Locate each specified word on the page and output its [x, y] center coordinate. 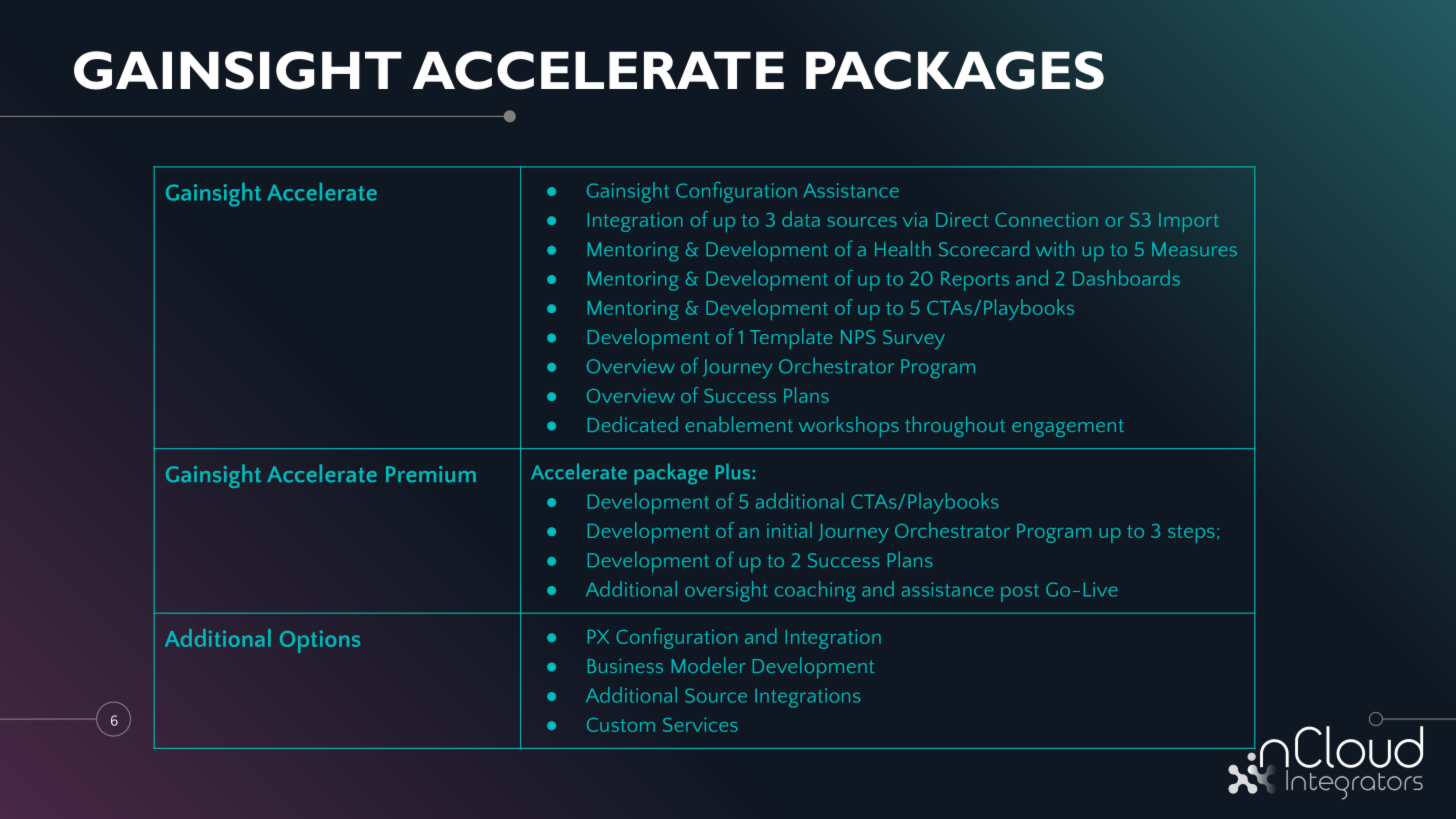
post [1020, 593]
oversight [726, 591]
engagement [1068, 428]
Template [791, 339]
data [801, 219]
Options [320, 641]
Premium [431, 474]
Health [903, 248]
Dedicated [633, 424]
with [1055, 248]
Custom [621, 725]
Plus [734, 471]
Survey [914, 339]
